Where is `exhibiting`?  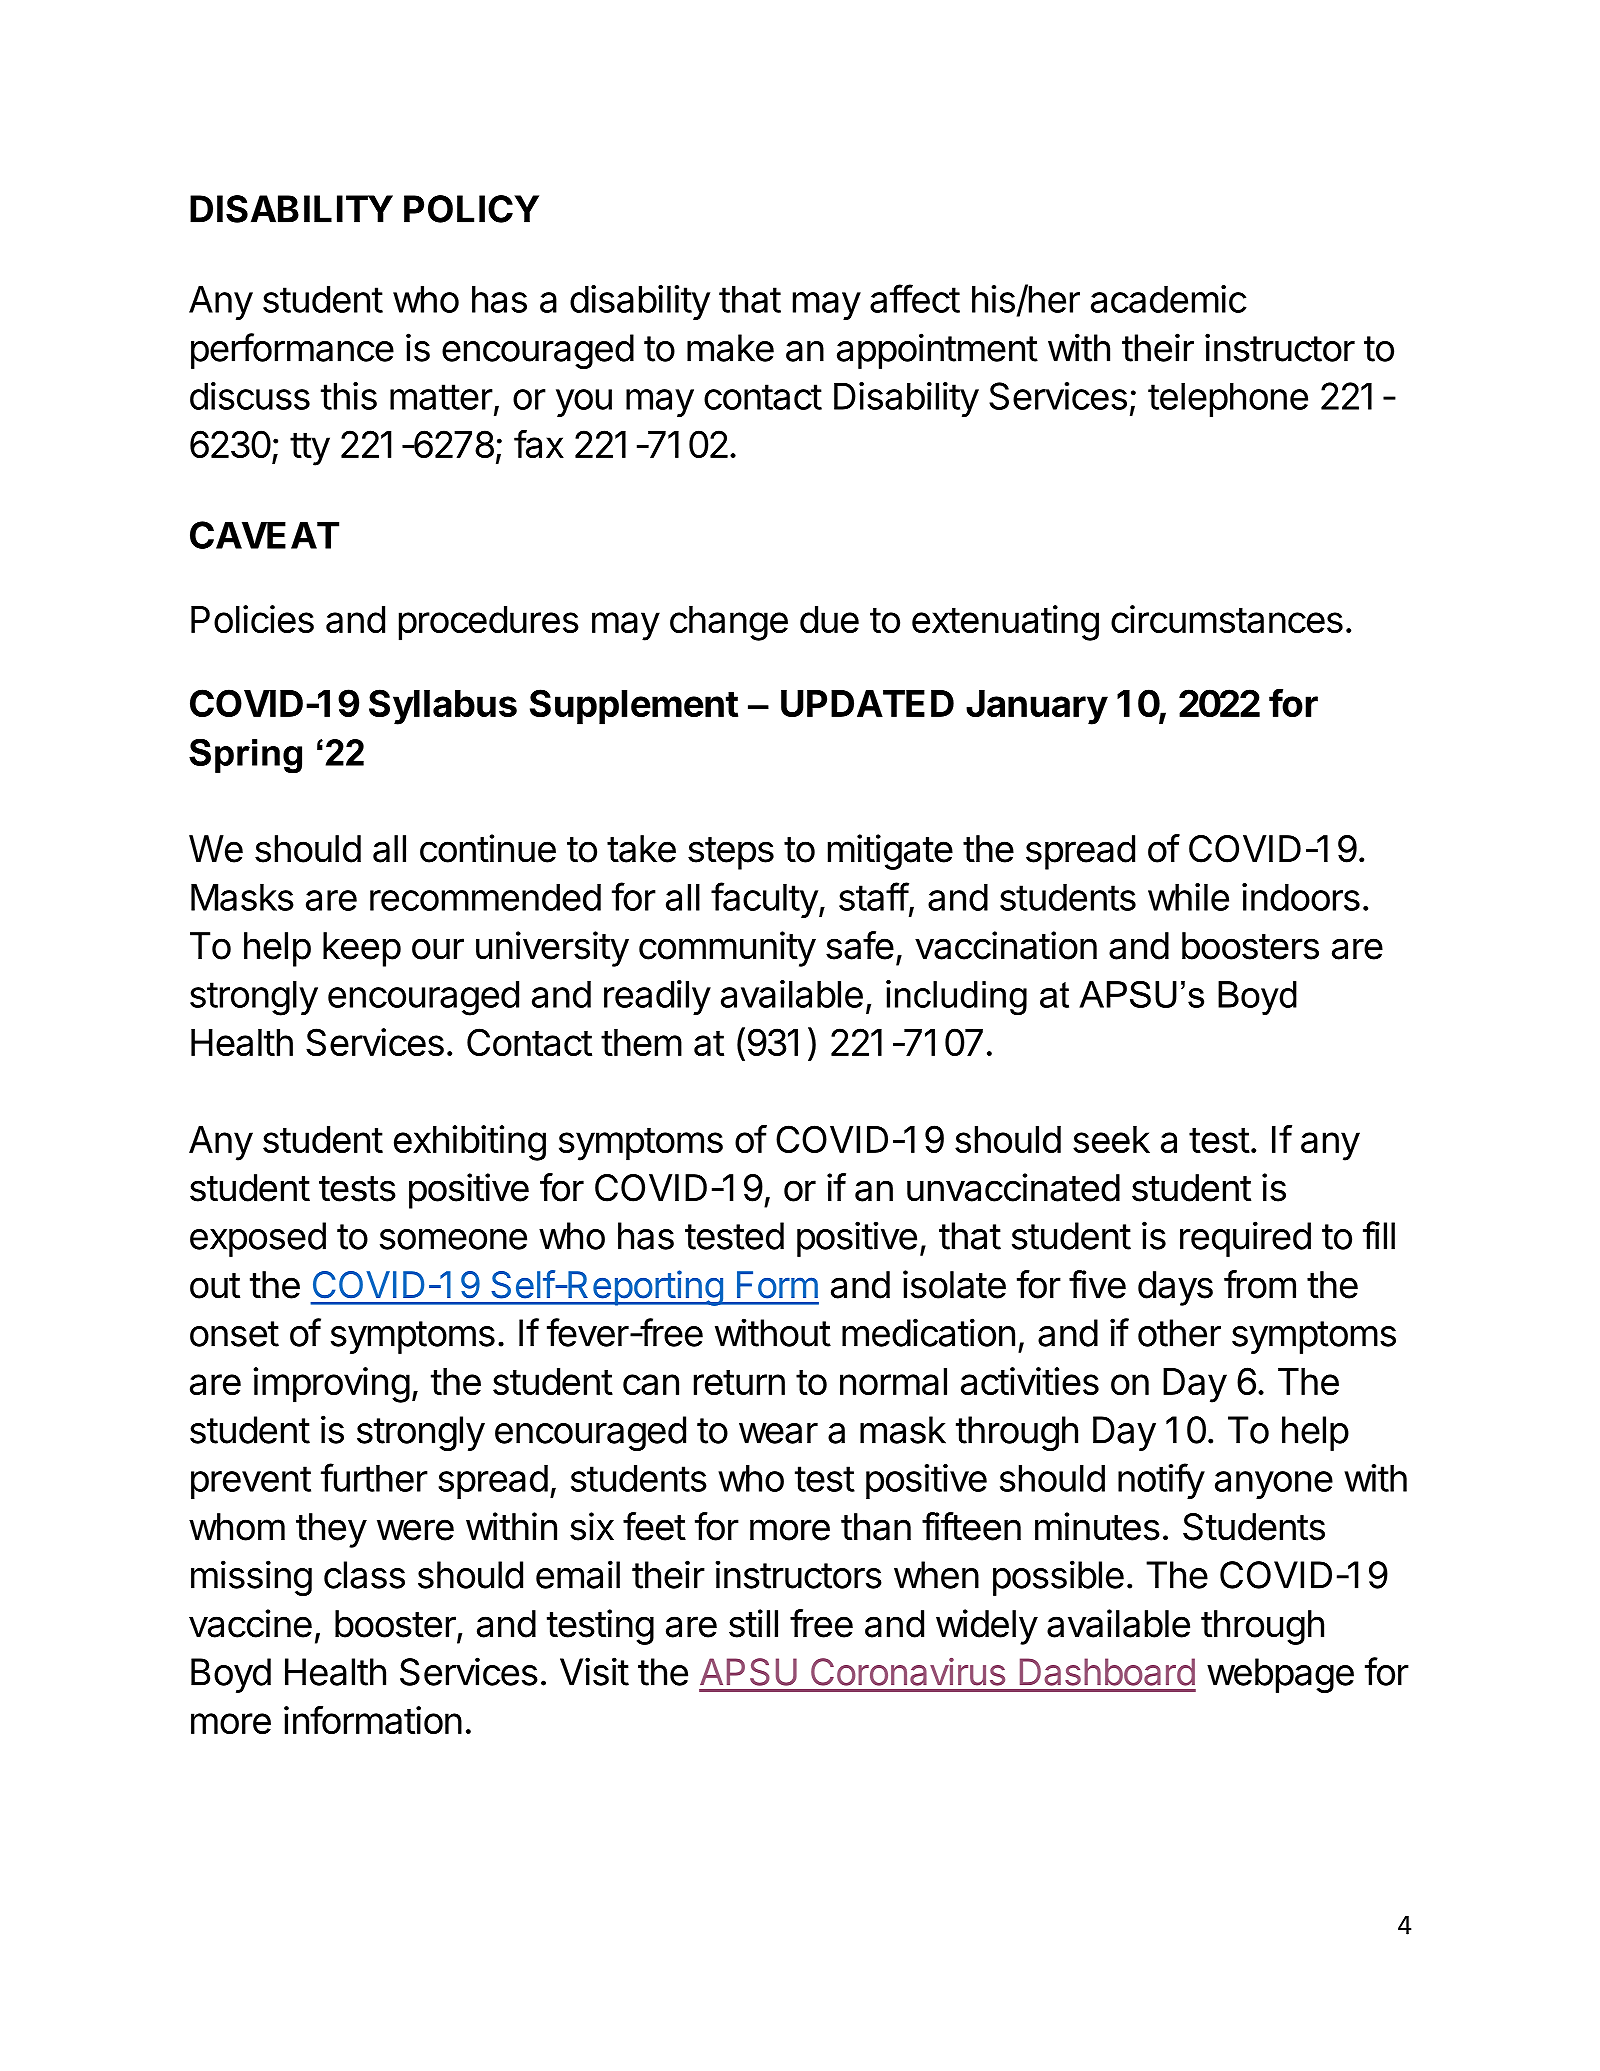 exhibiting is located at coordinates (470, 1143).
